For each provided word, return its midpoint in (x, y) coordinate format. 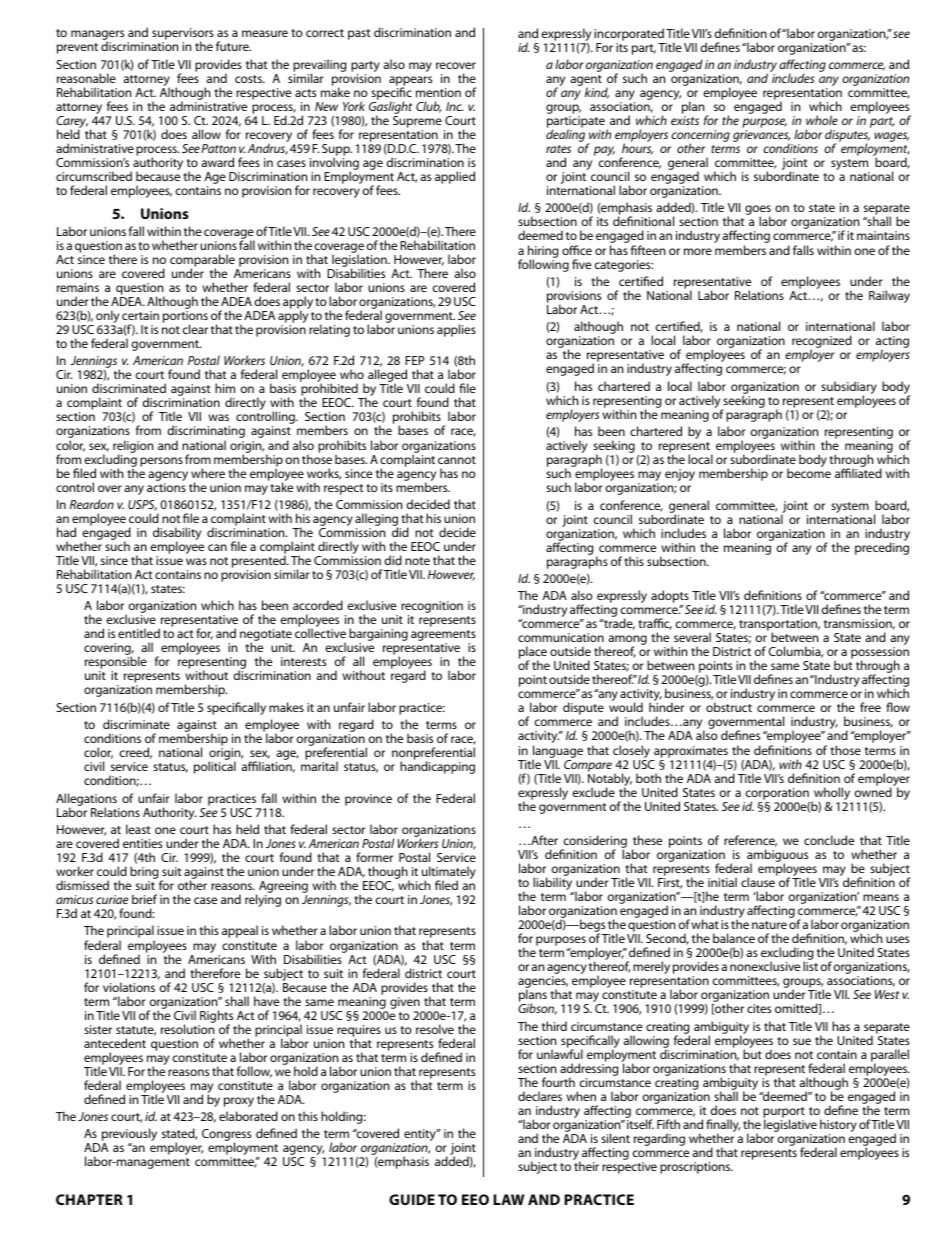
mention (438, 92)
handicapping (437, 767)
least (138, 829)
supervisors (183, 35)
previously (129, 1136)
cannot (457, 460)
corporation (777, 795)
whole (822, 120)
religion (133, 447)
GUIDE (412, 1199)
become (809, 473)
